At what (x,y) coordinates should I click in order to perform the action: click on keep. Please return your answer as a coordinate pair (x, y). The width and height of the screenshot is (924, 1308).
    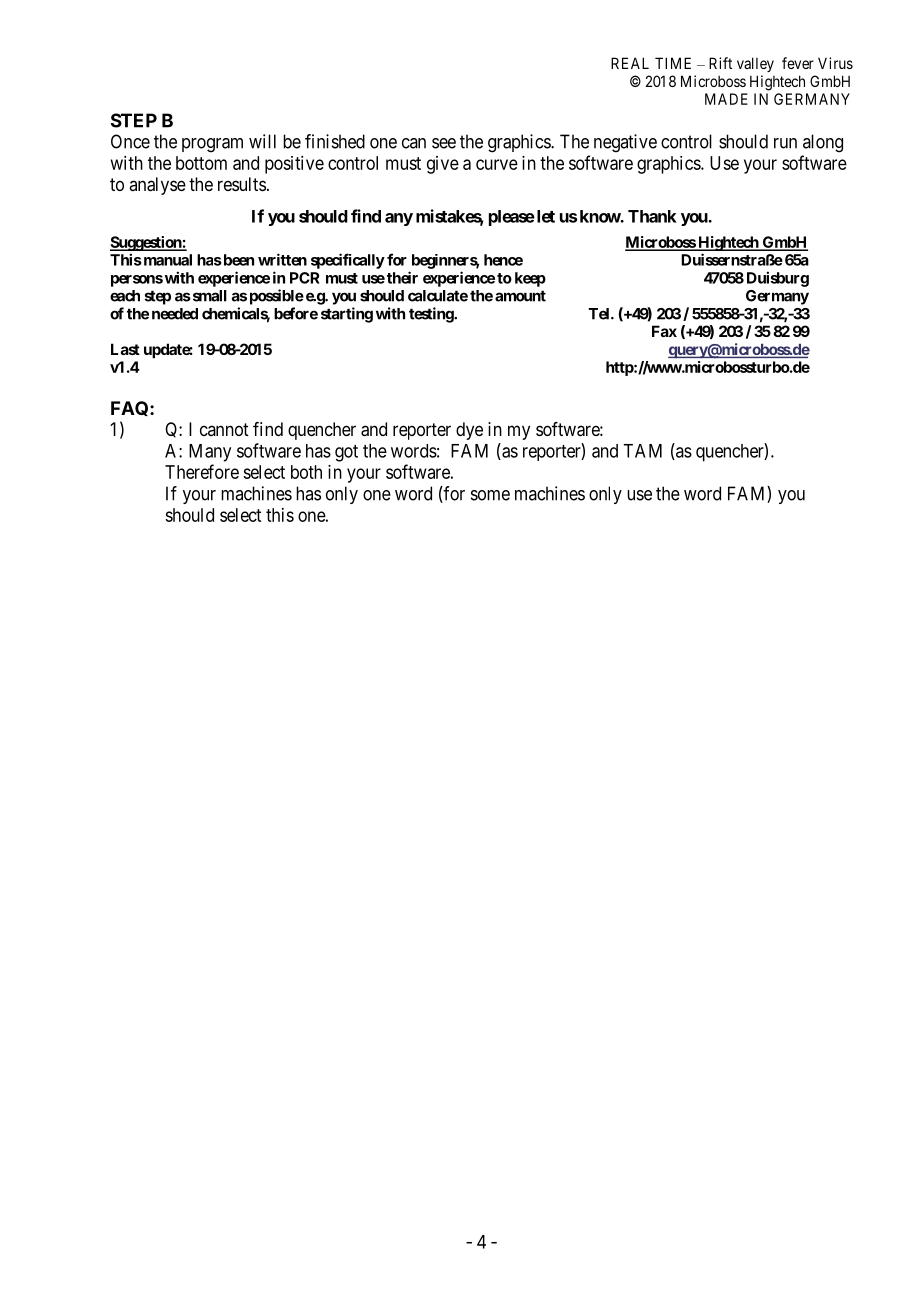
    Looking at the image, I should click on (530, 279).
